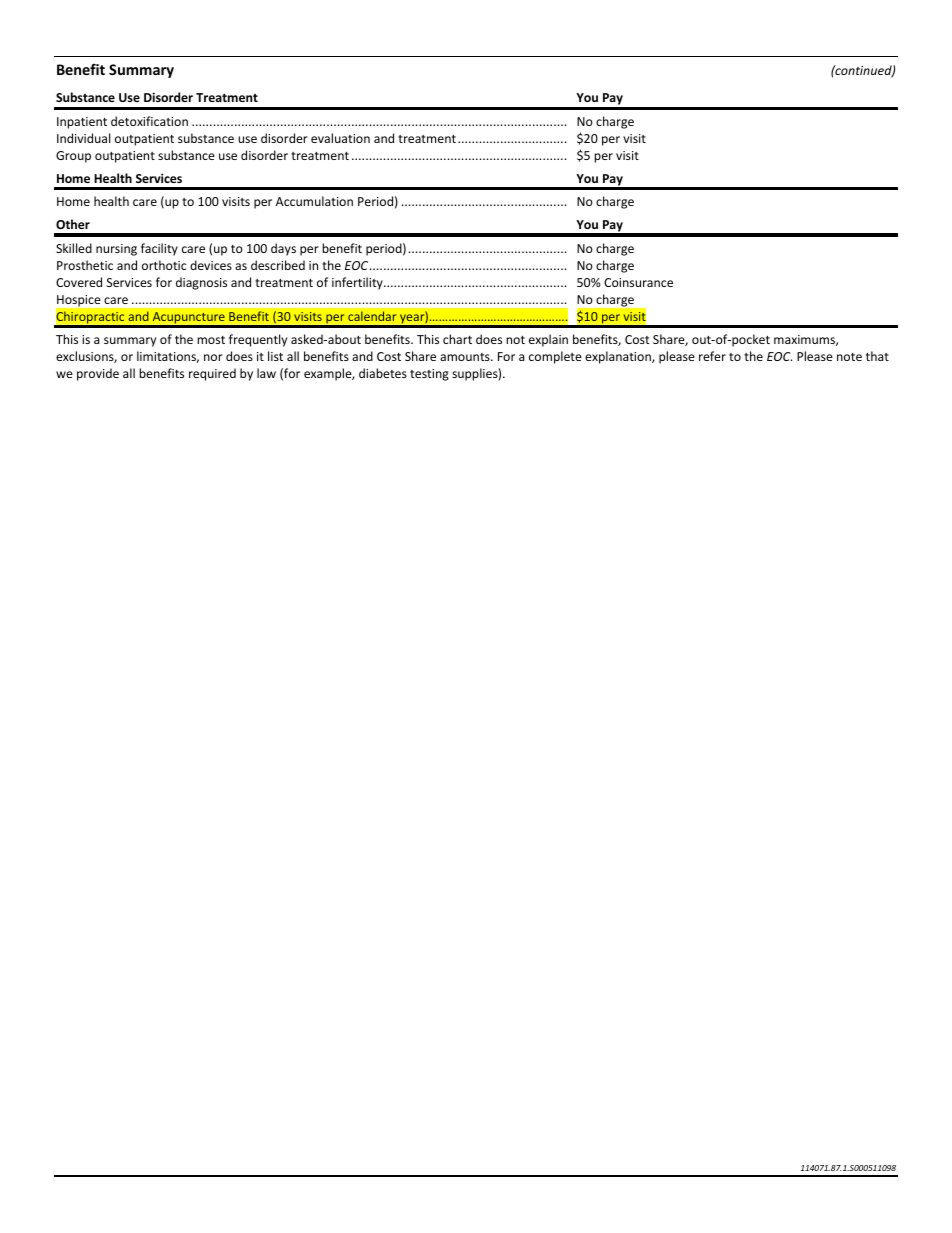  I want to click on explain, so click(548, 340).
